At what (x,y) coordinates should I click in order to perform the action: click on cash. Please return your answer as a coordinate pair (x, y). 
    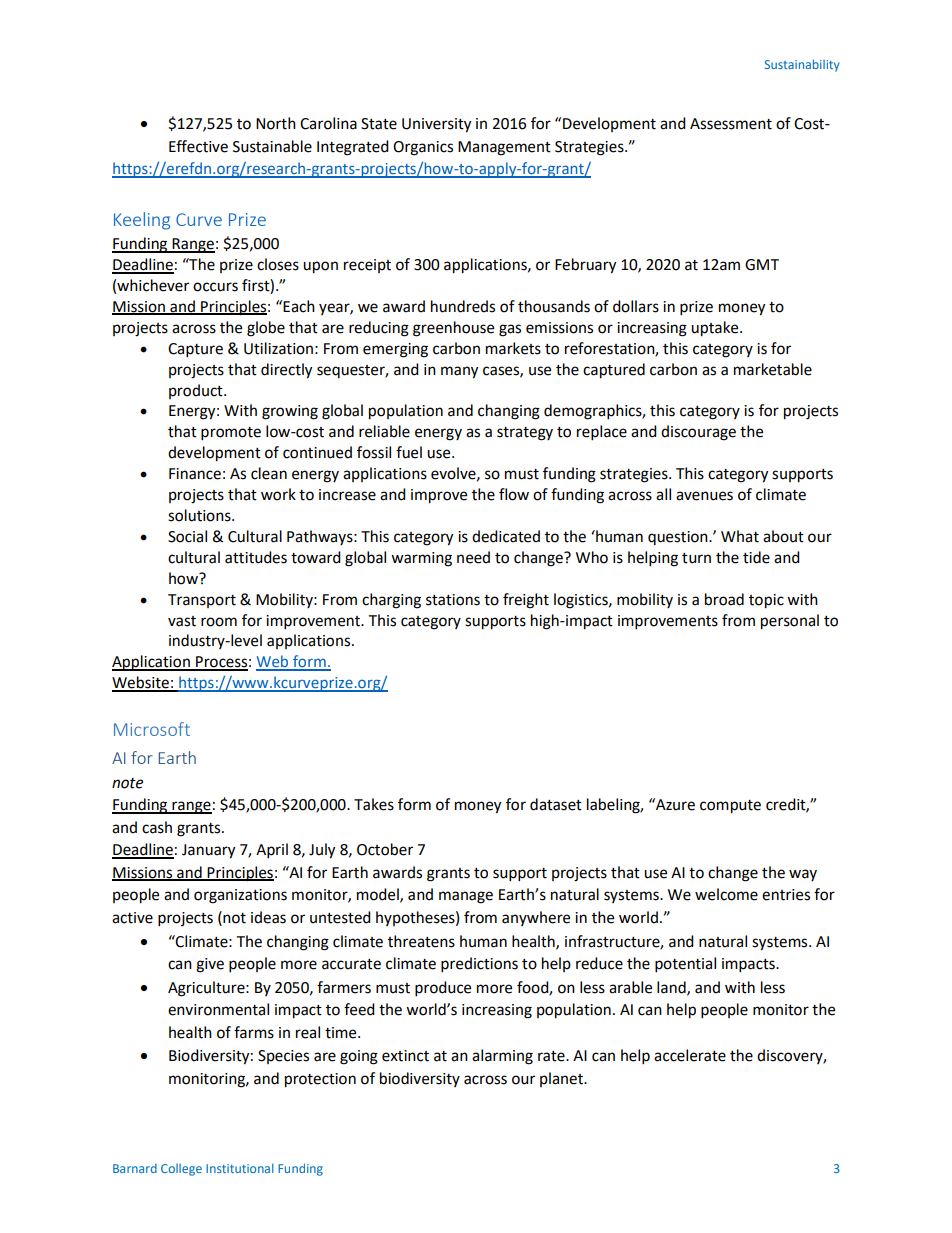
    Looking at the image, I should click on (157, 827).
